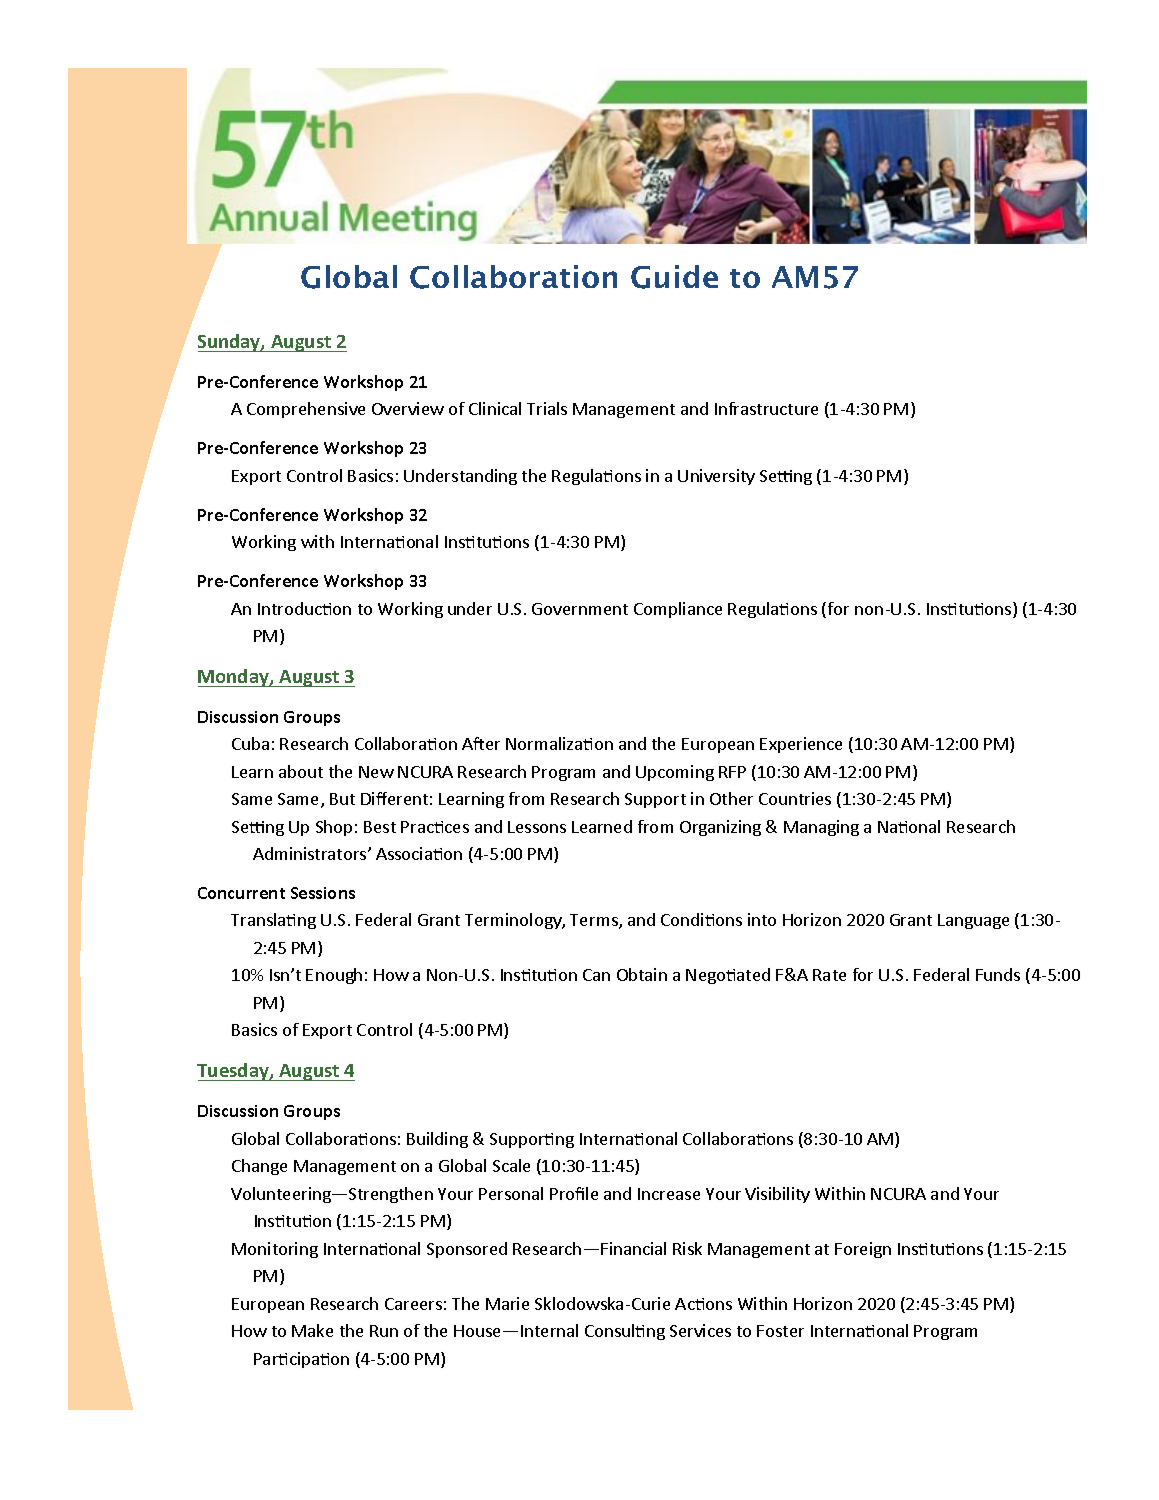  Describe the element at coordinates (674, 277) in the document. I see `Guide` at that location.
